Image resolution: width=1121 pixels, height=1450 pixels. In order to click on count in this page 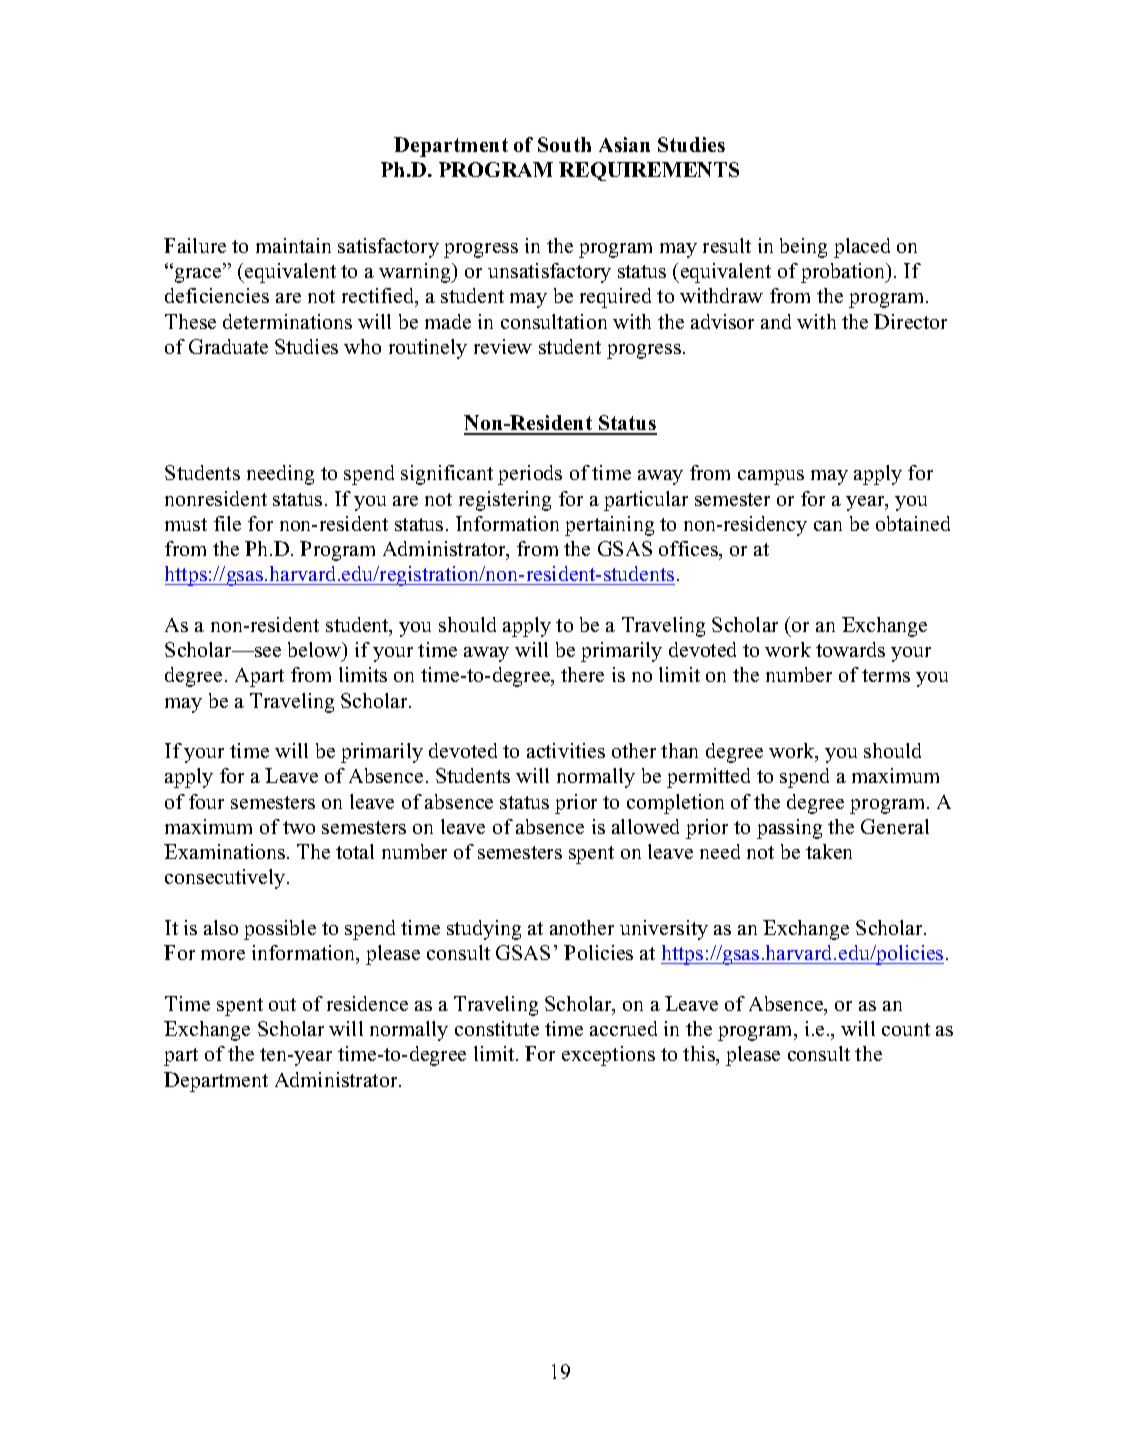, I will do `click(906, 1029)`.
